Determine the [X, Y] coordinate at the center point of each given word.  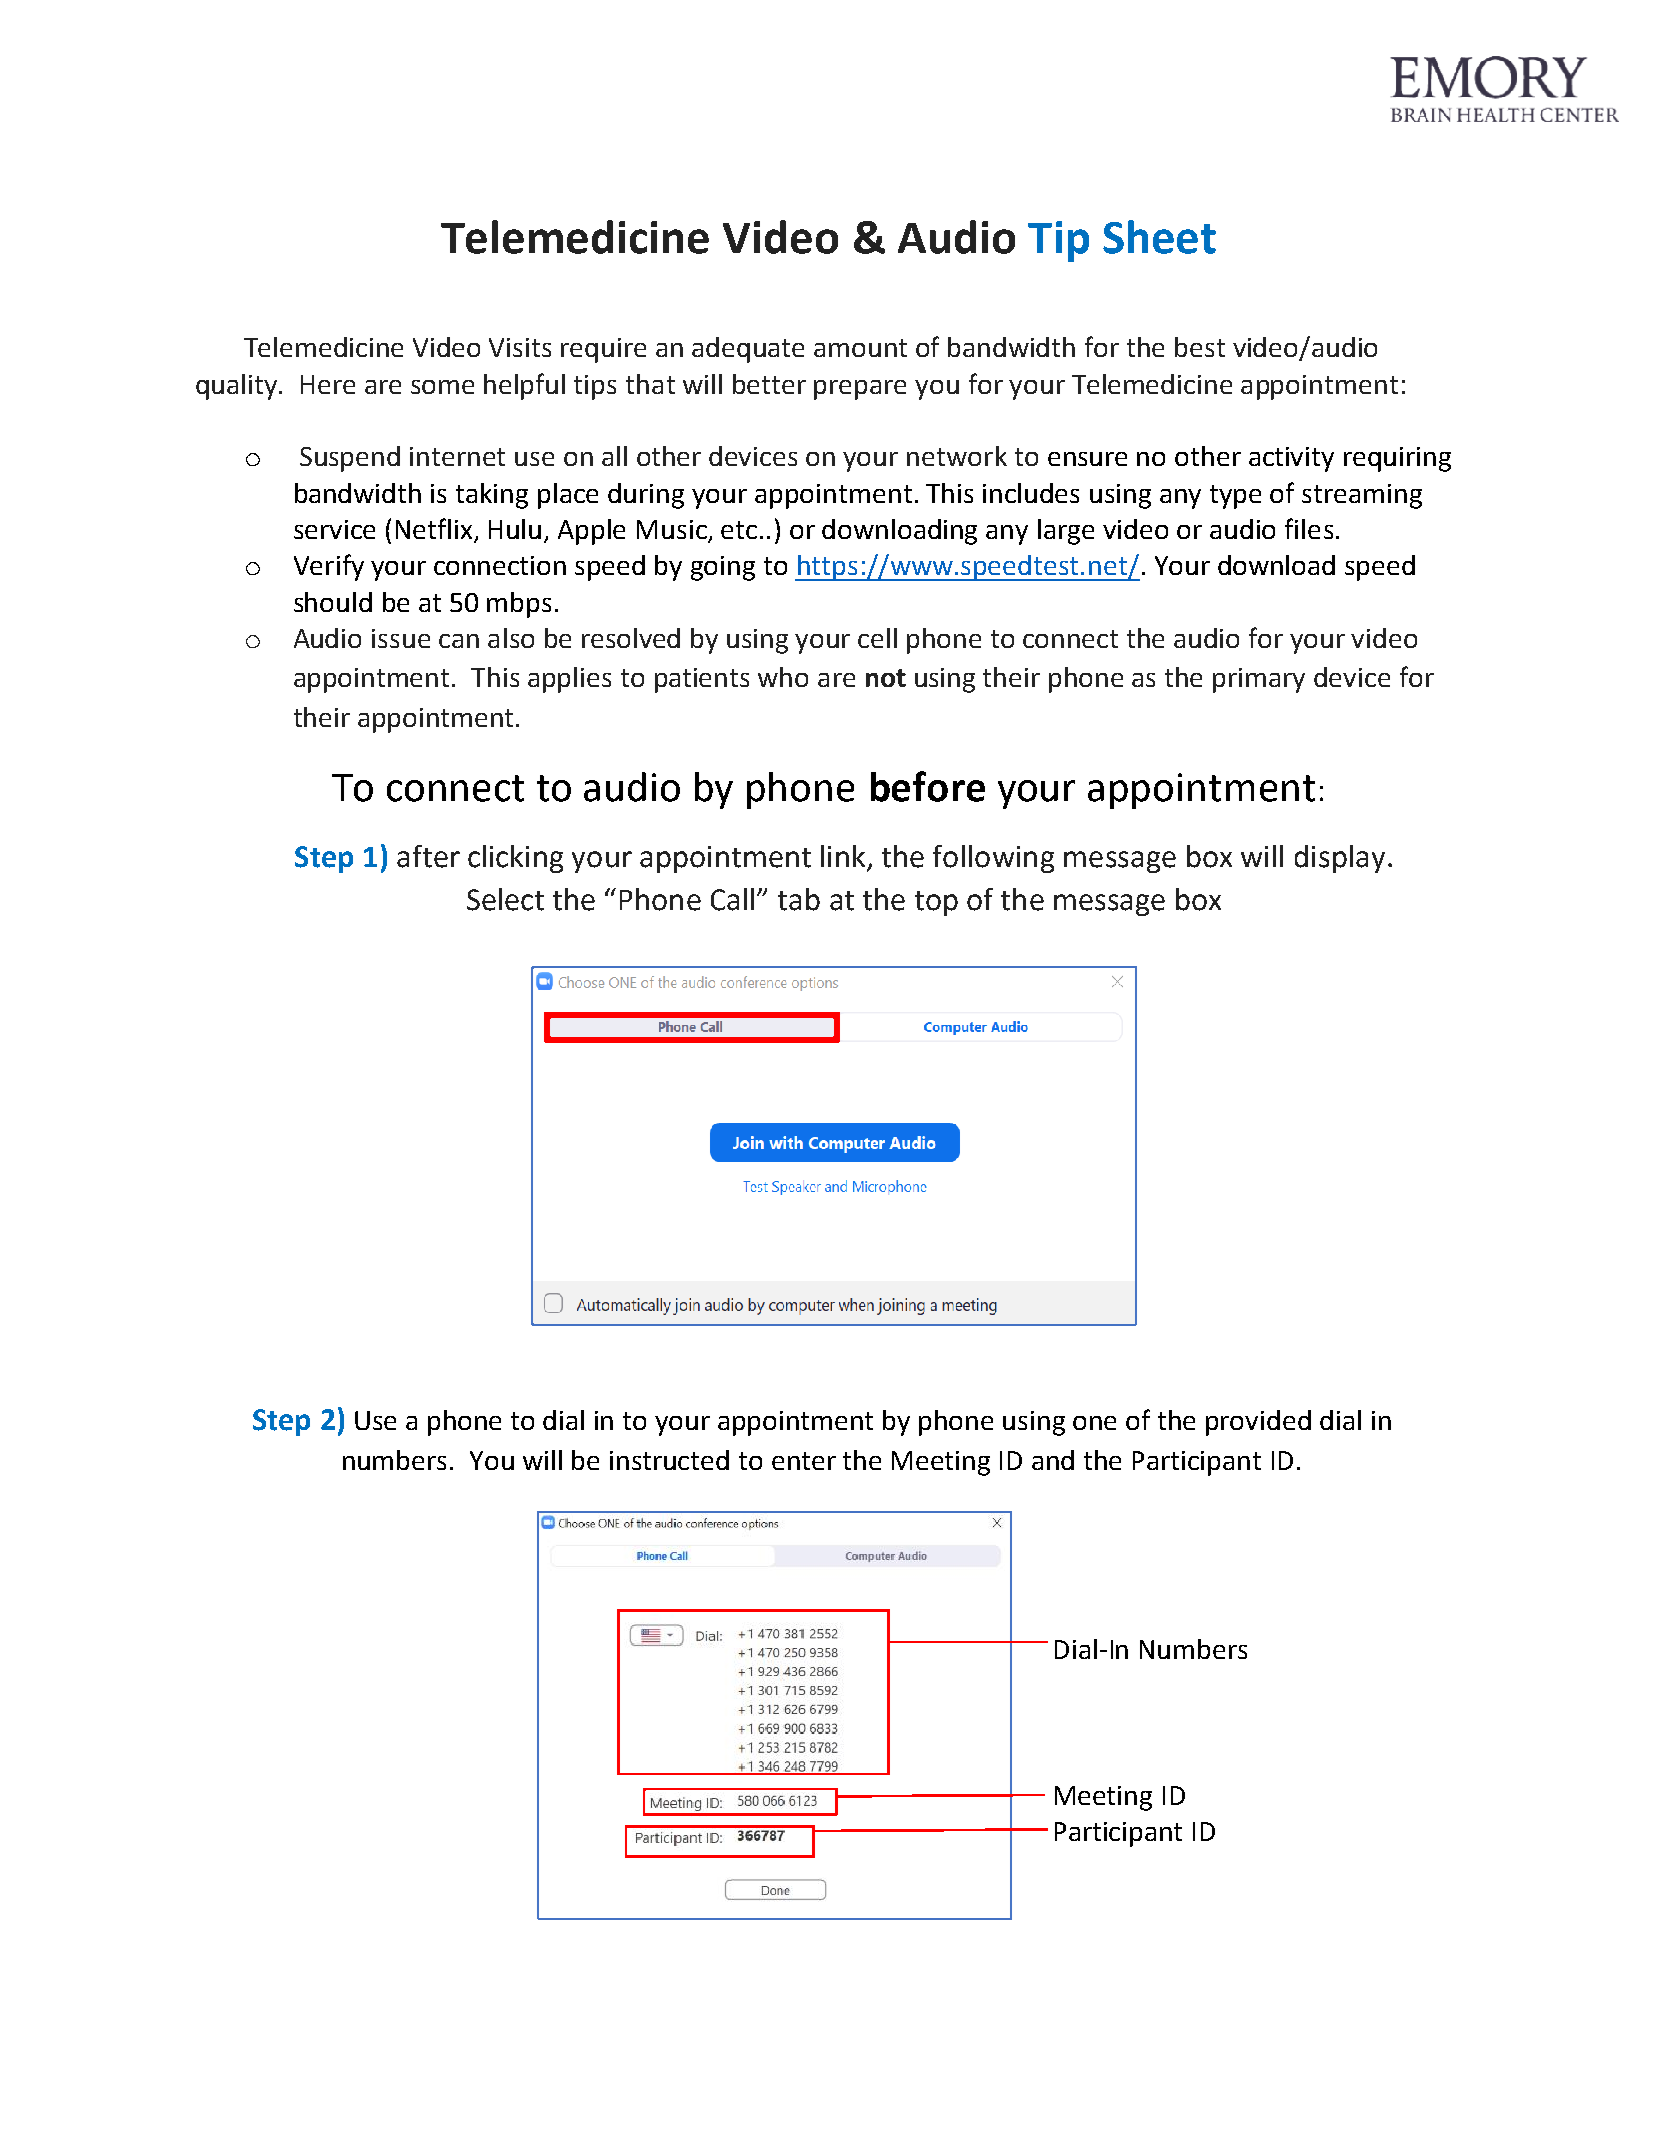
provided [1258, 1423]
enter [804, 1461]
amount [860, 348]
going [723, 568]
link [844, 857]
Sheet [1159, 237]
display [1340, 859]
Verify [329, 567]
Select [505, 899]
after [428, 856]
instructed [669, 1460]
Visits [520, 347]
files [1309, 528]
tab [799, 899]
